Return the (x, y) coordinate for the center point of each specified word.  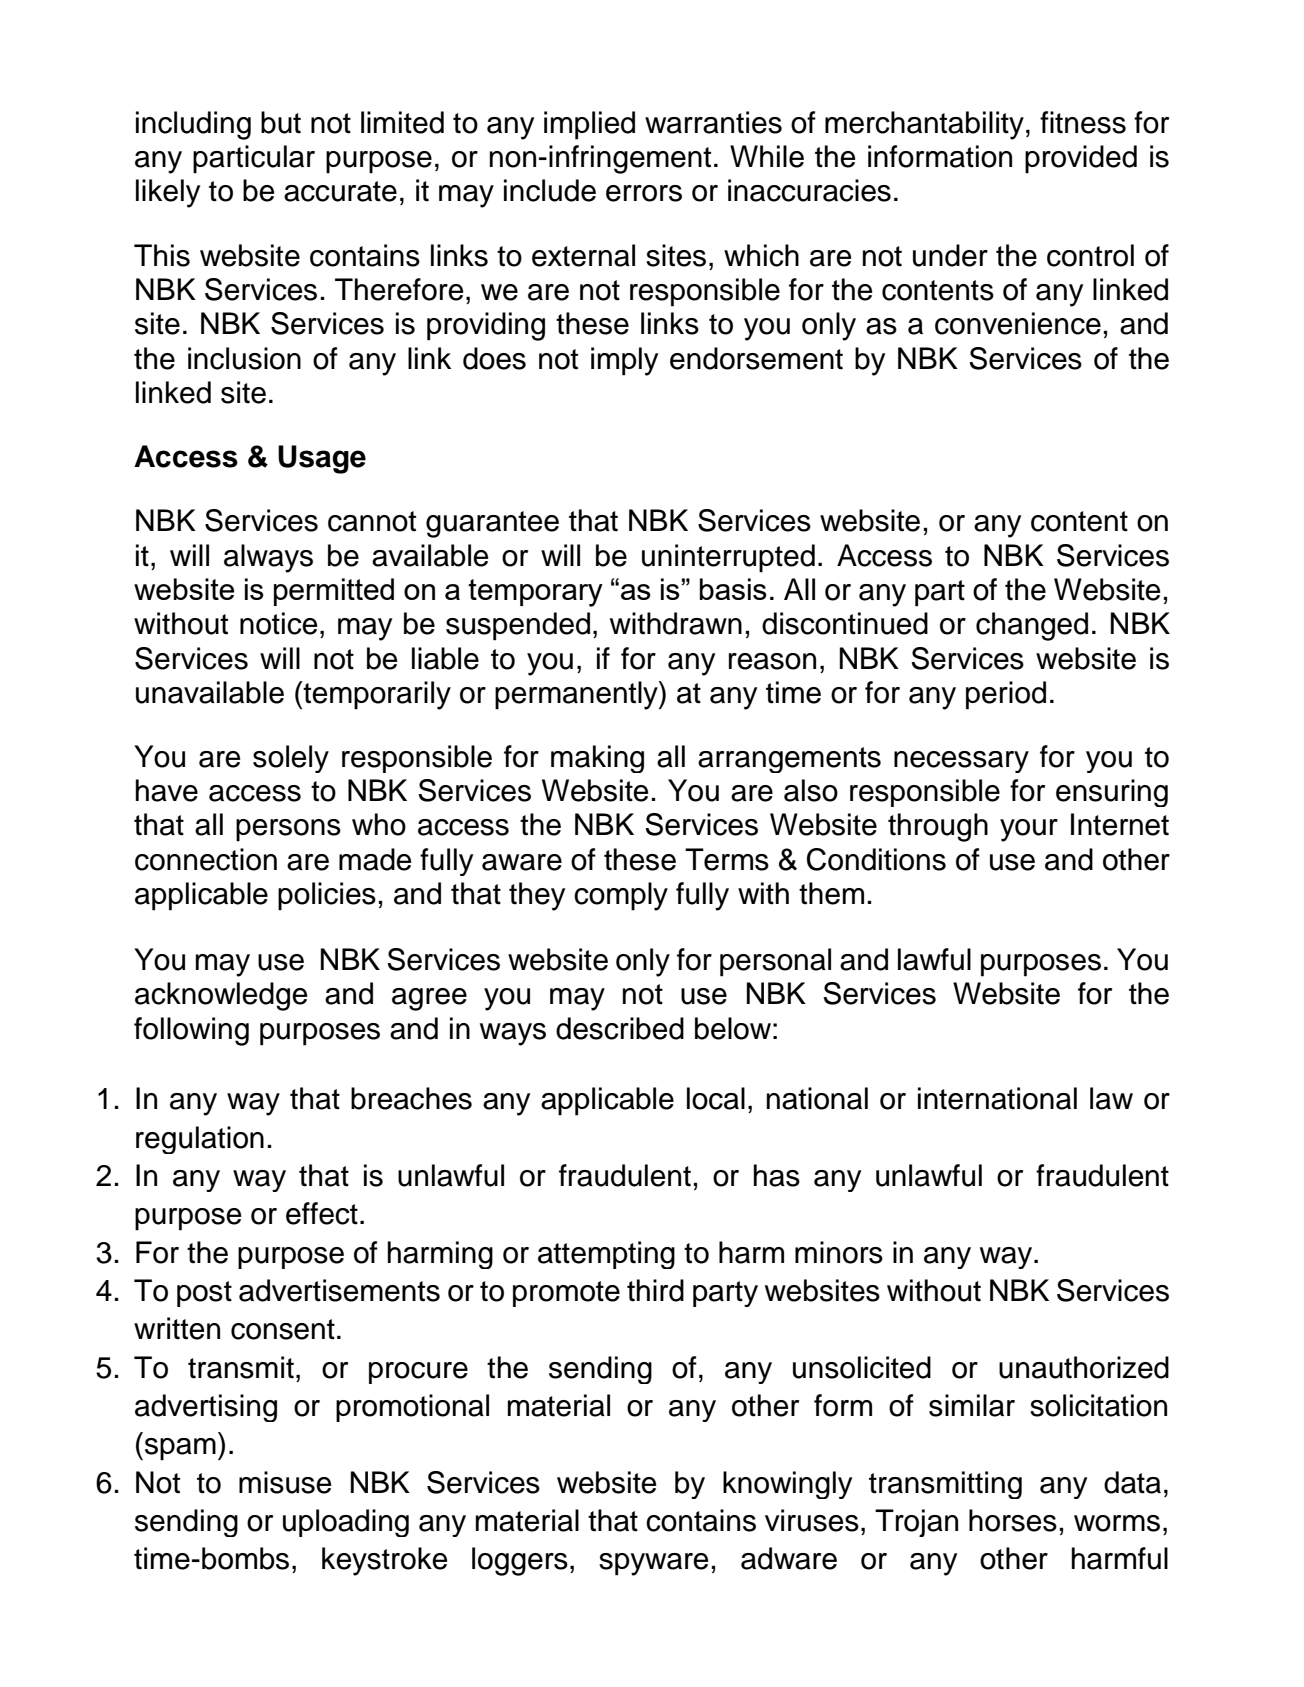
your (1029, 830)
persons (288, 830)
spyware (653, 1564)
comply (621, 896)
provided (1081, 159)
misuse (285, 1482)
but (281, 122)
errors (644, 193)
